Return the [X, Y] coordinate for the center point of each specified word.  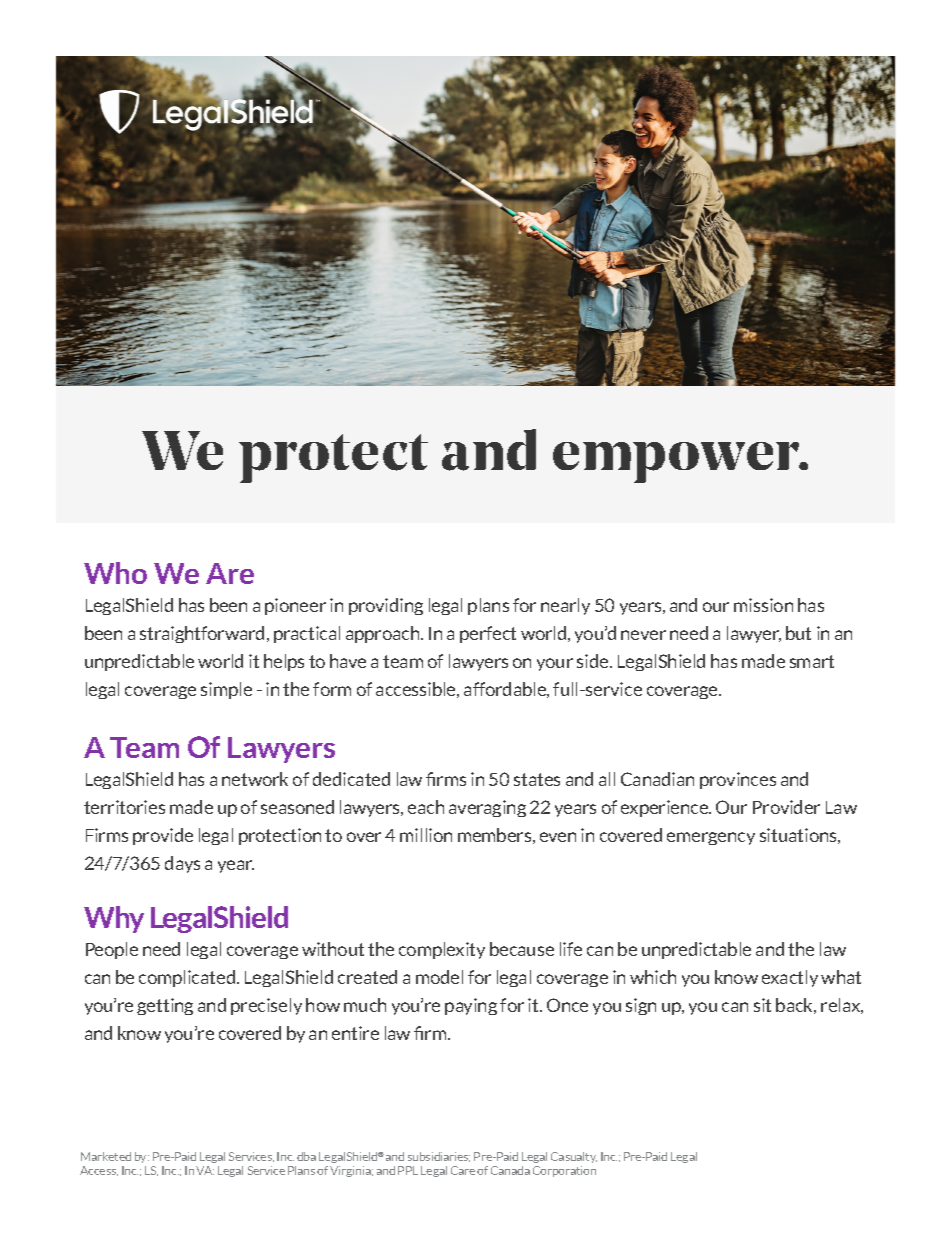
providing [386, 606]
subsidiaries [439, 1157]
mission [763, 605]
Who [115, 573]
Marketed [106, 1156]
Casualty [574, 1157]
